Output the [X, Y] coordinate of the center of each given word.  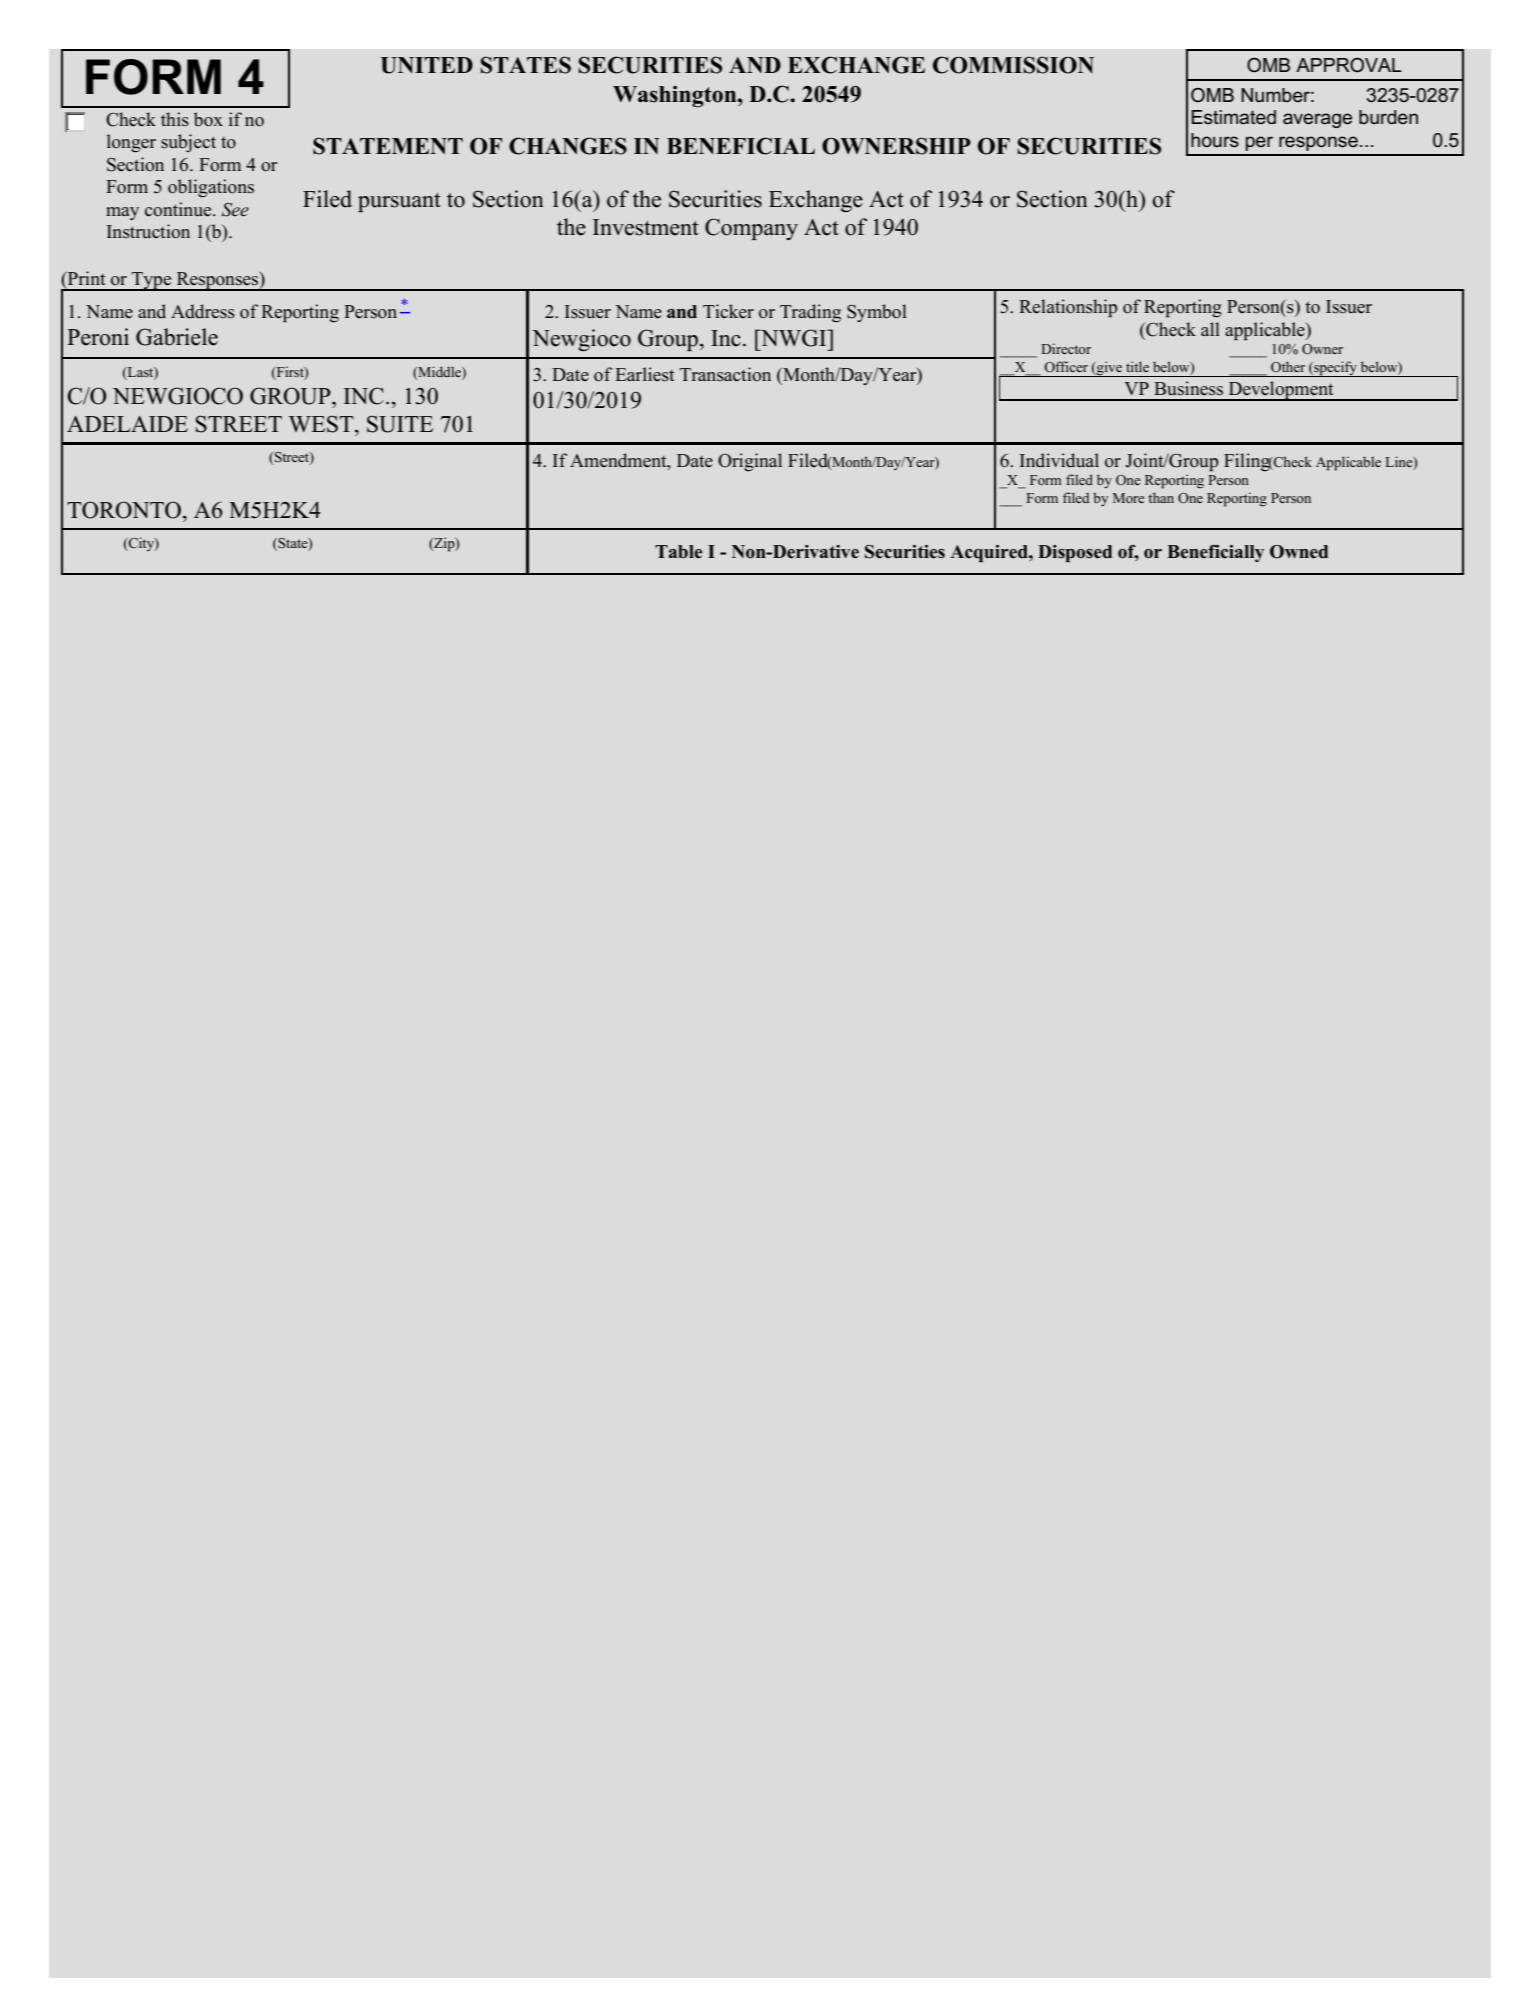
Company [751, 229]
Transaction [725, 374]
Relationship [1068, 308]
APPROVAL [1349, 65]
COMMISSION [1013, 65]
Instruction [148, 231]
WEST [322, 424]
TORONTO [124, 510]
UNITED [426, 65]
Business [1188, 388]
